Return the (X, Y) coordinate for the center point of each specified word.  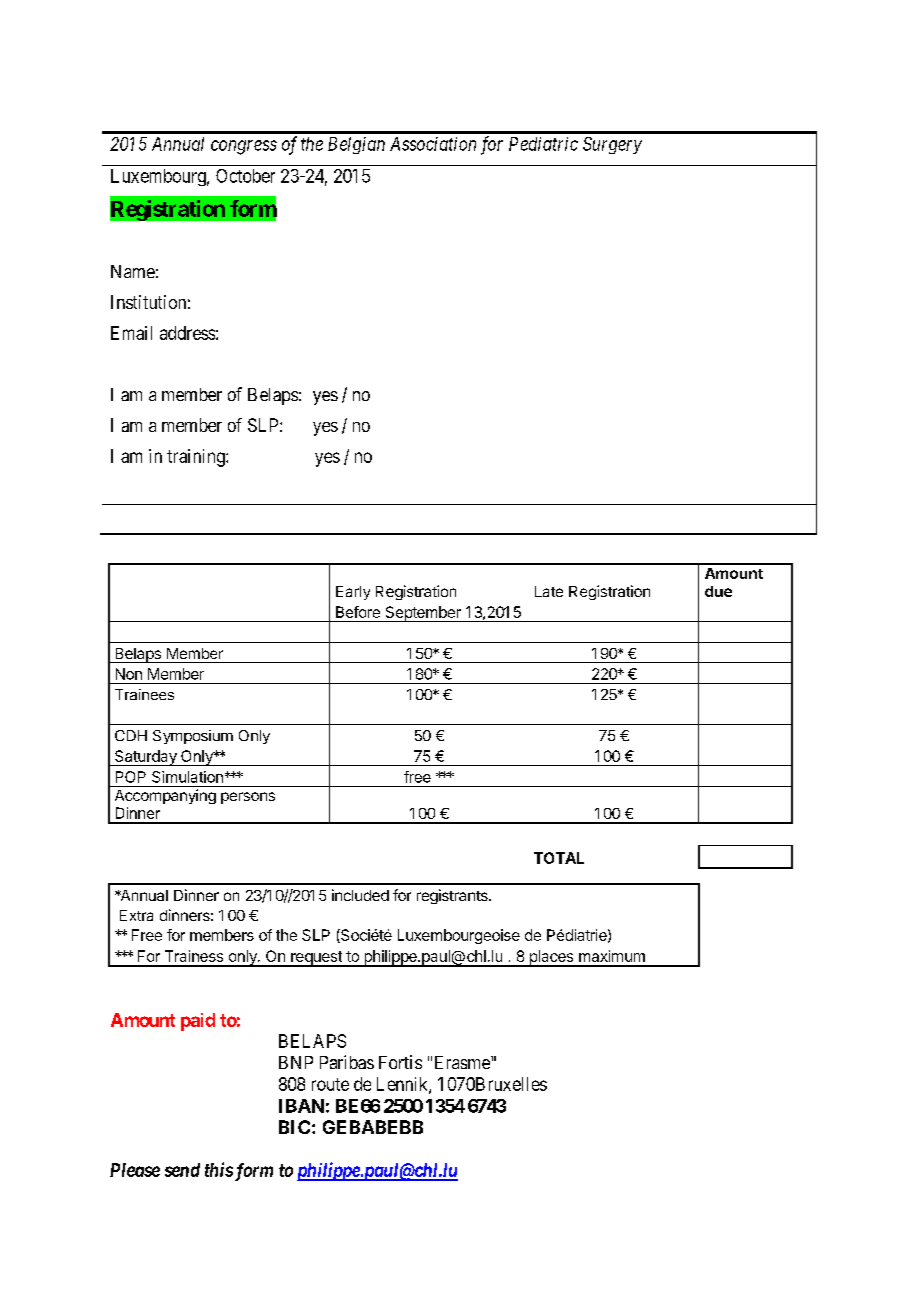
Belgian (356, 145)
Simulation (187, 777)
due (718, 591)
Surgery (612, 145)
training (197, 458)
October (245, 176)
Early (353, 593)
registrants (453, 896)
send (182, 1170)
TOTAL (559, 858)
